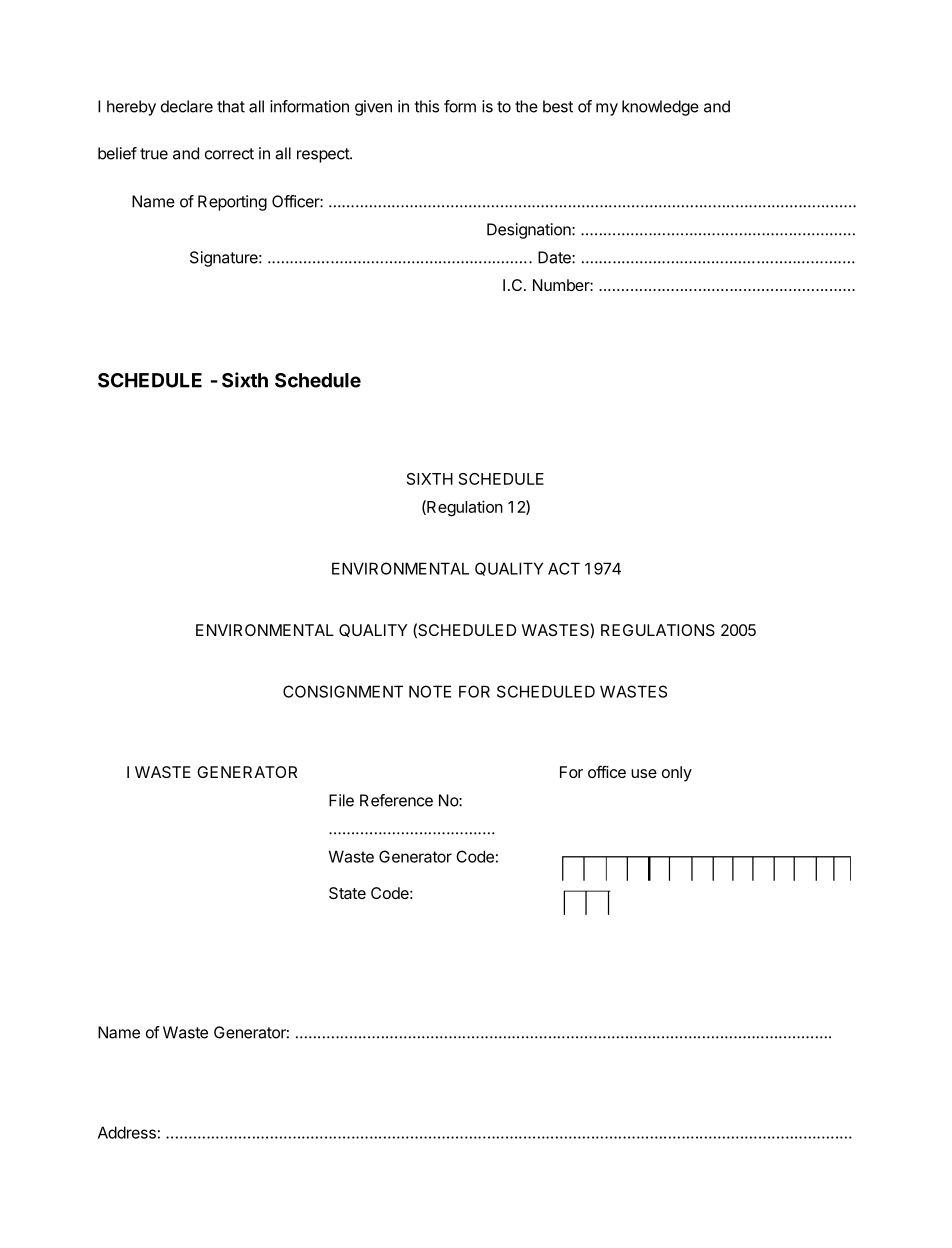 This screenshot has width=952, height=1248. Describe the element at coordinates (396, 800) in the screenshot. I see `Reference` at that location.
